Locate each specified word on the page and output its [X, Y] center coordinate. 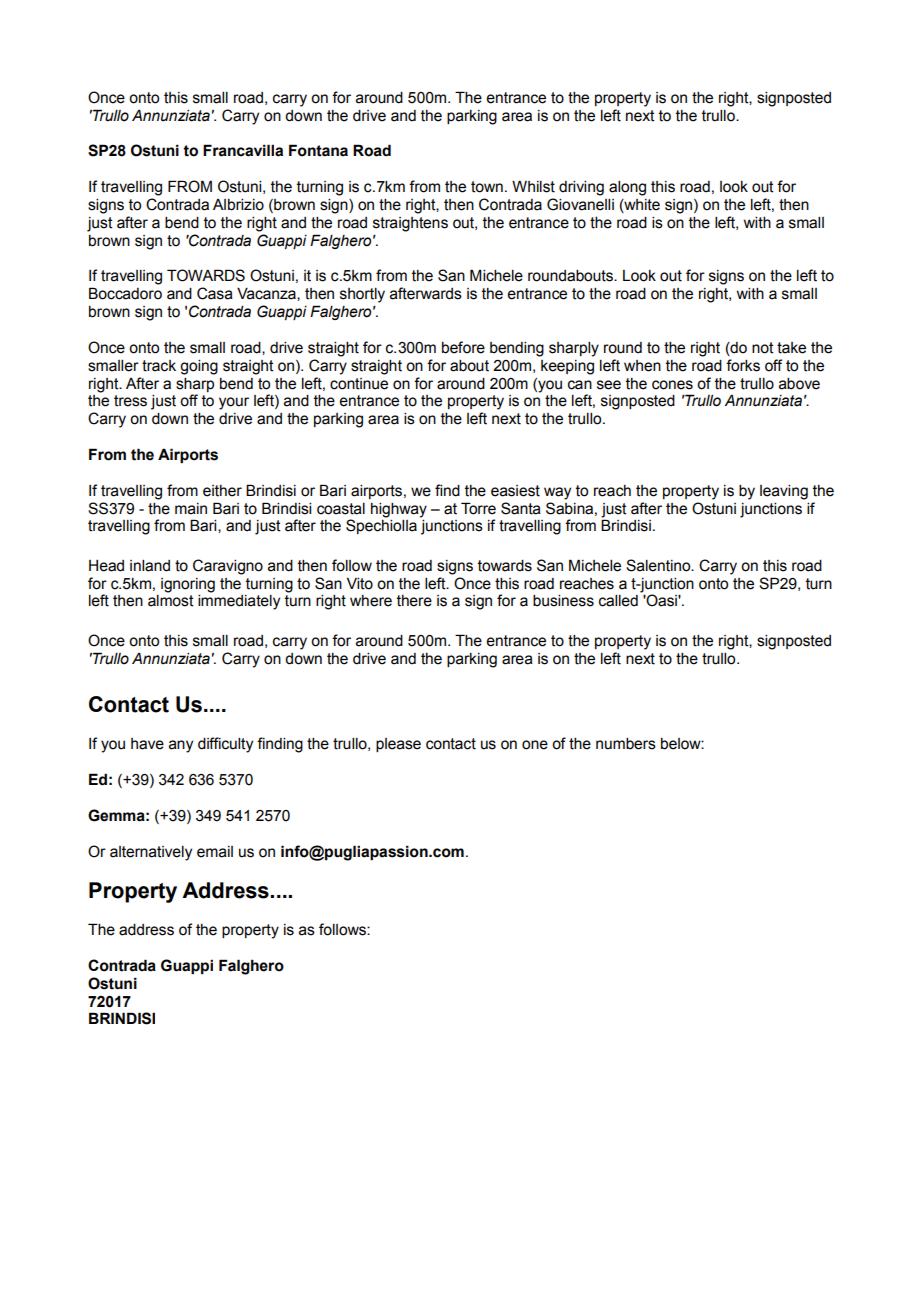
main [191, 509]
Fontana [318, 150]
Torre [478, 508]
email [215, 852]
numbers [626, 744]
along [627, 188]
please [398, 745]
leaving [784, 492]
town [487, 187]
